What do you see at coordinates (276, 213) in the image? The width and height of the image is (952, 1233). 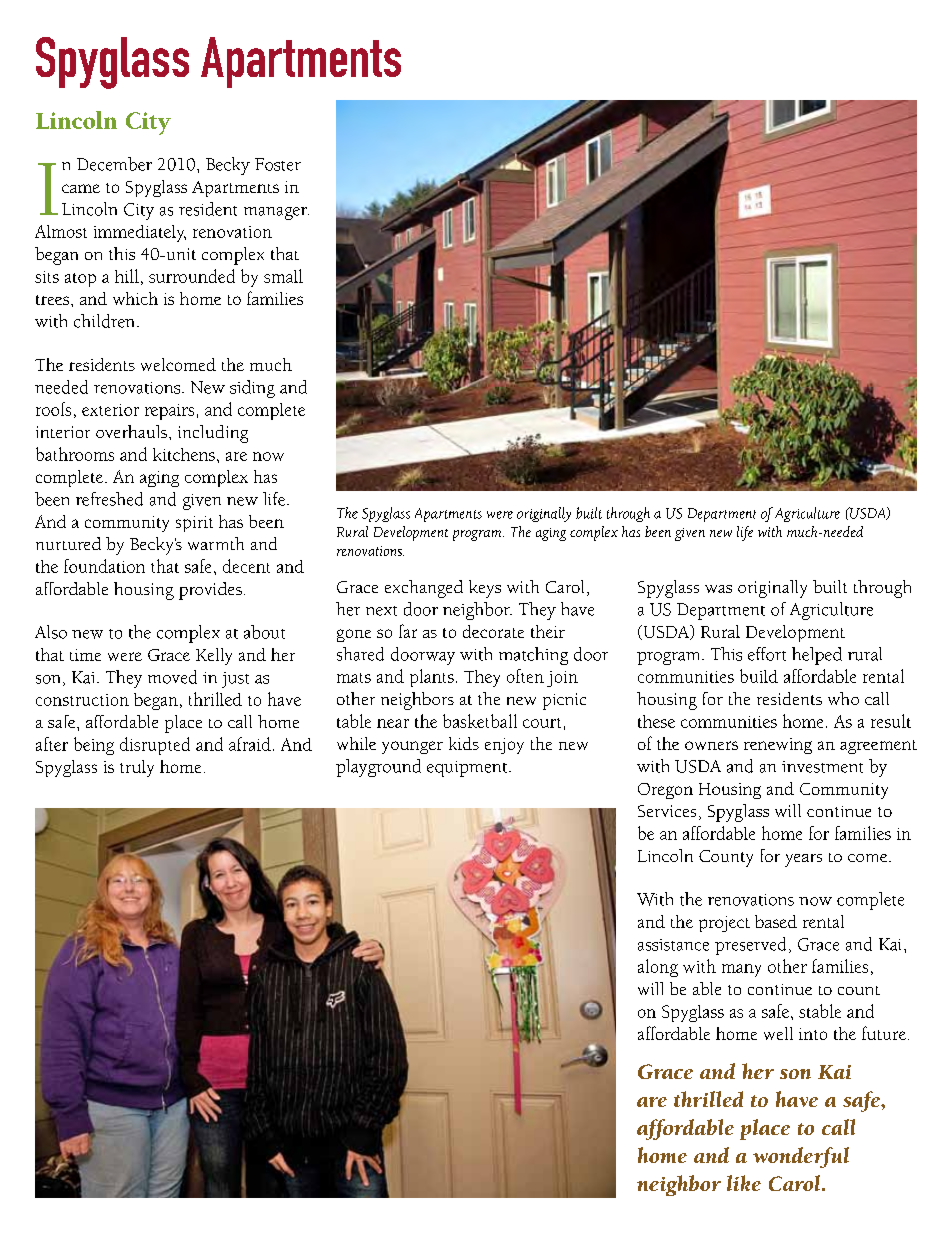 I see `manager` at bounding box center [276, 213].
